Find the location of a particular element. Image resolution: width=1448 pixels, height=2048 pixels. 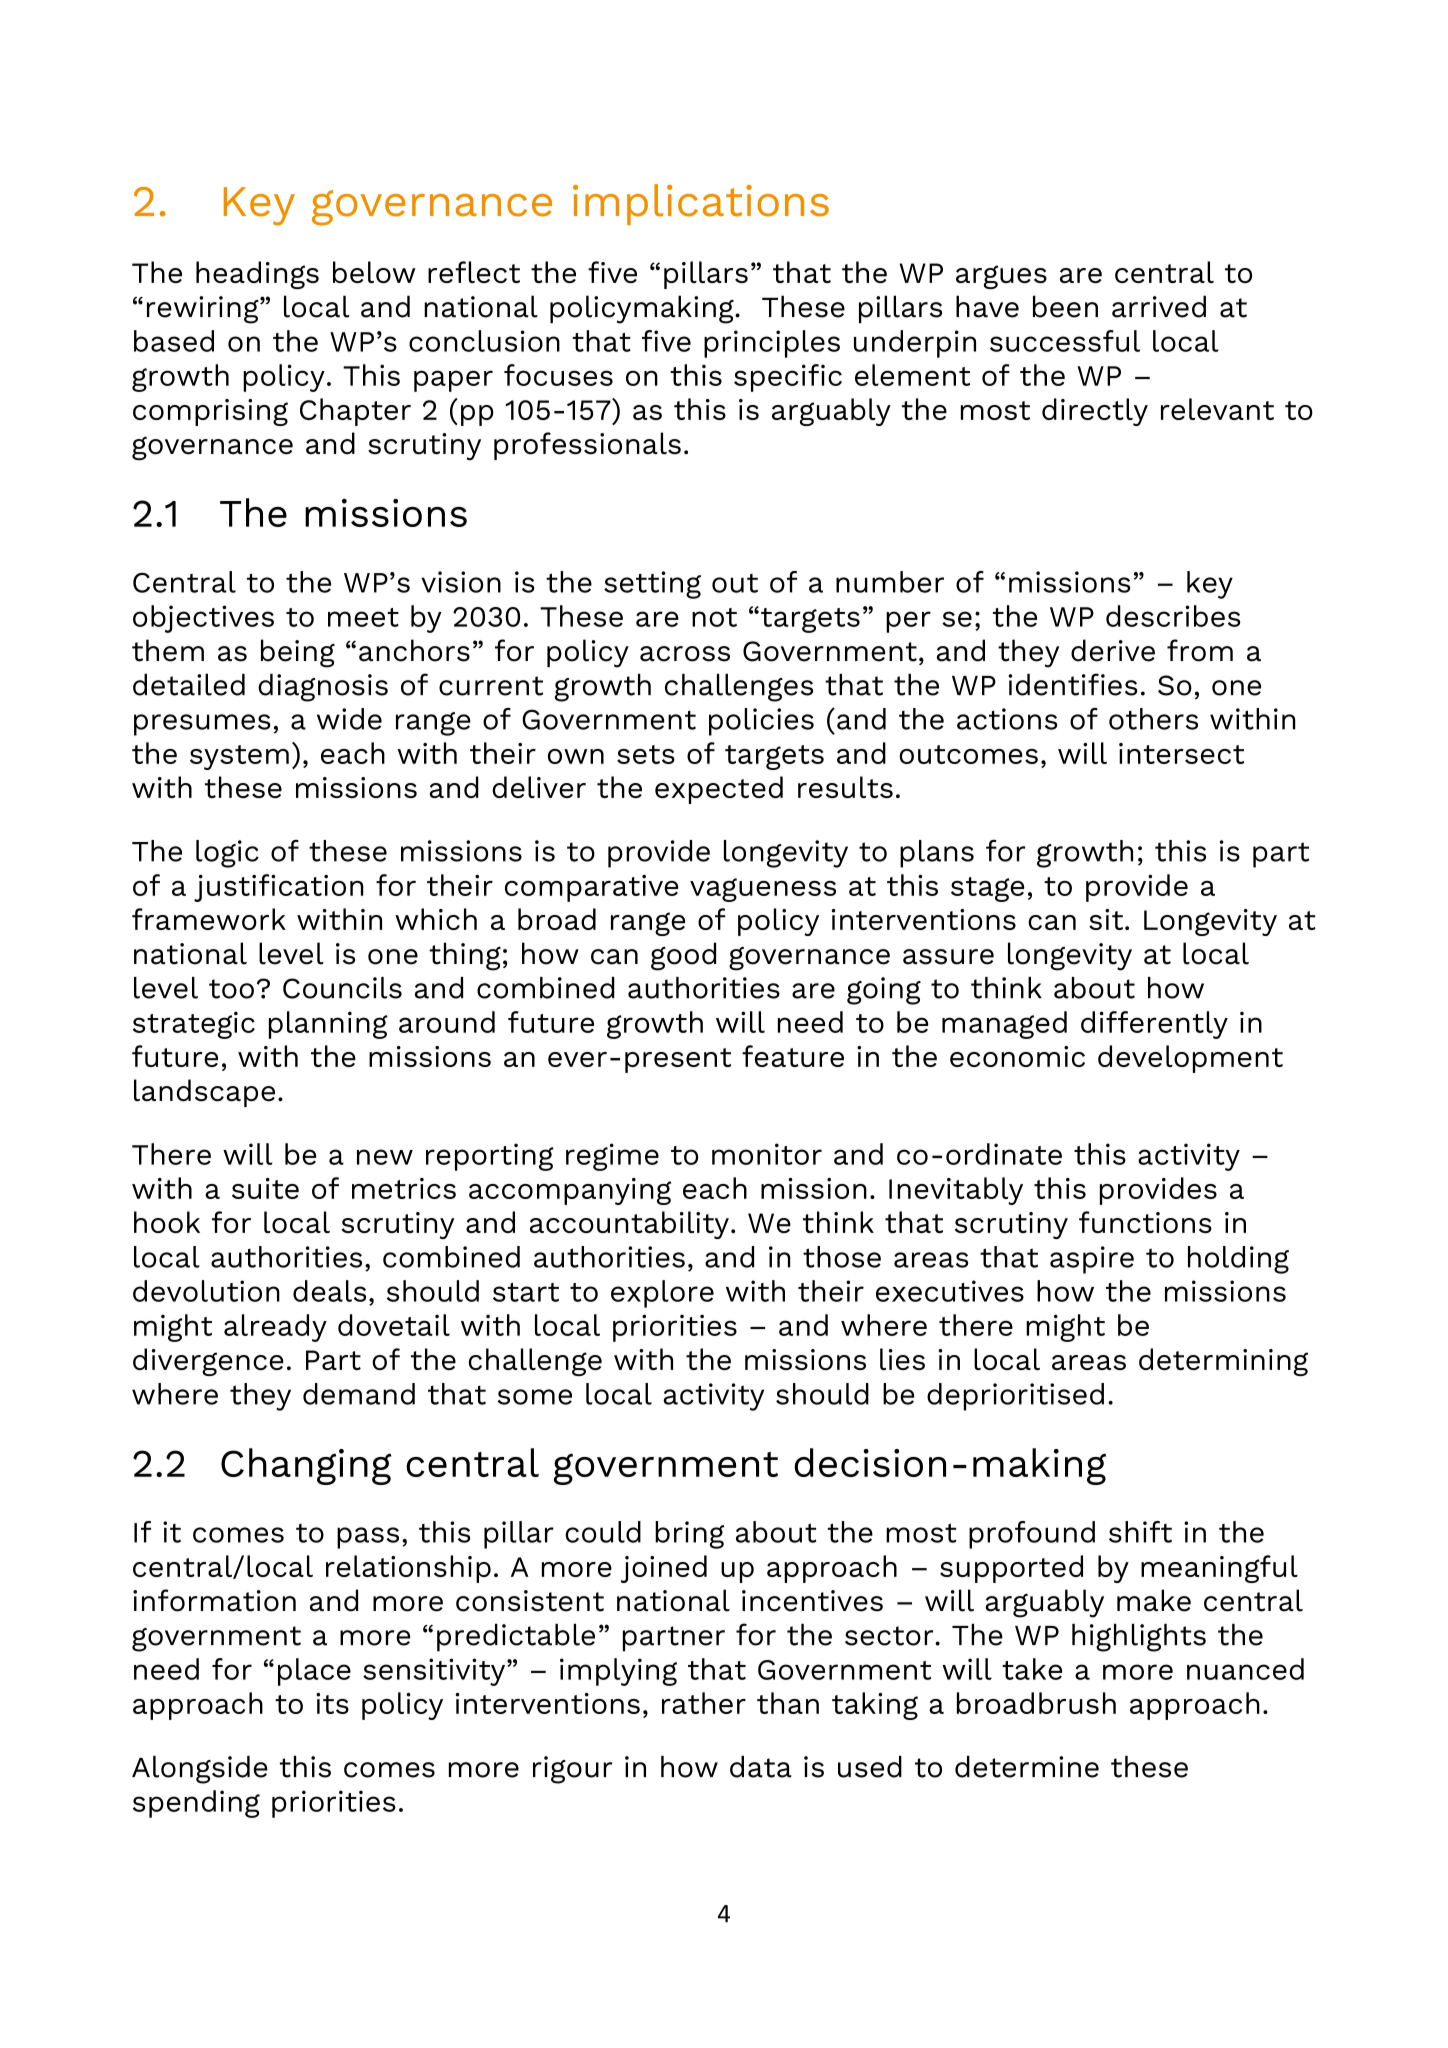

planning is located at coordinates (328, 1025).
